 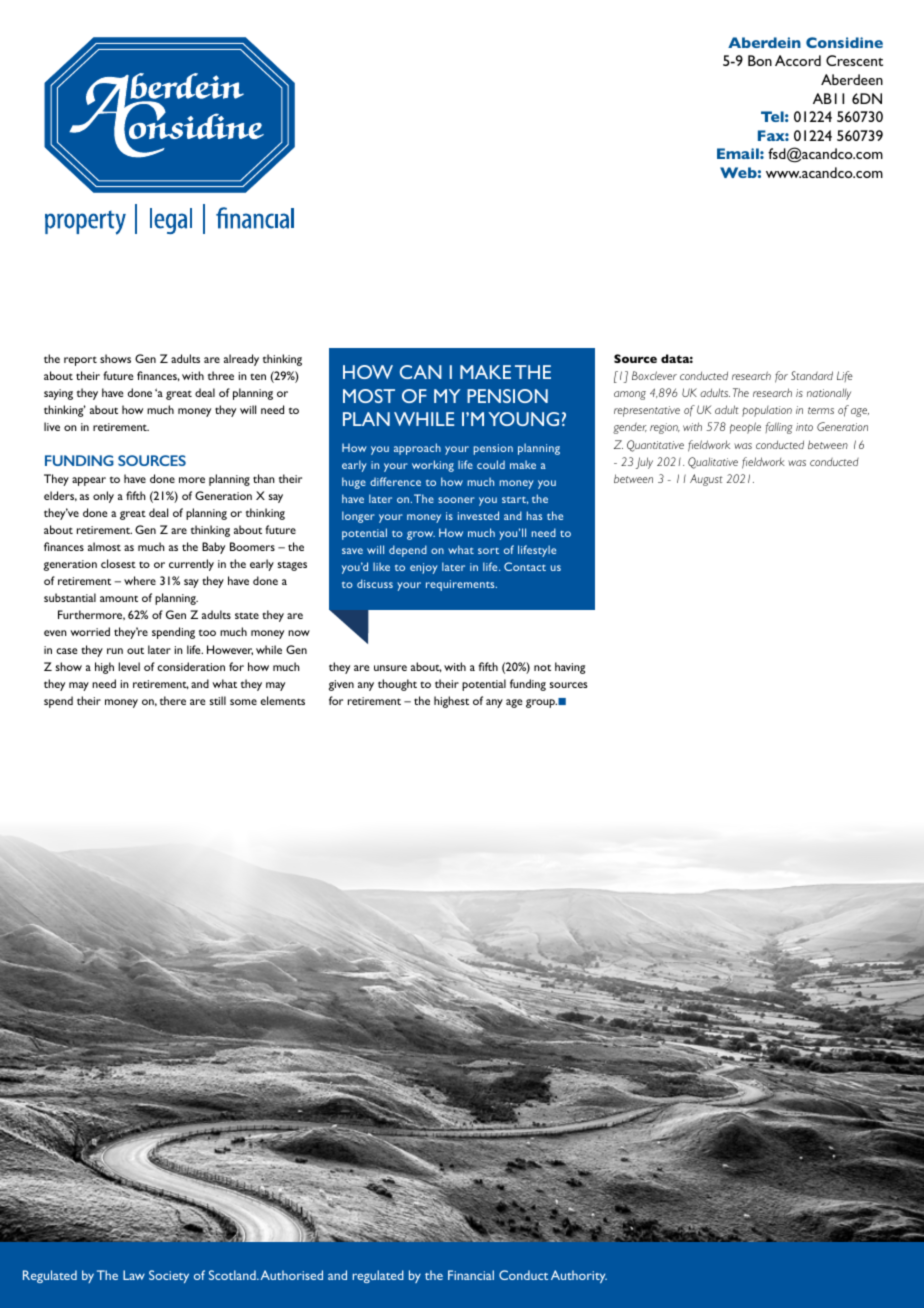 I want to click on Accord, so click(x=798, y=60).
